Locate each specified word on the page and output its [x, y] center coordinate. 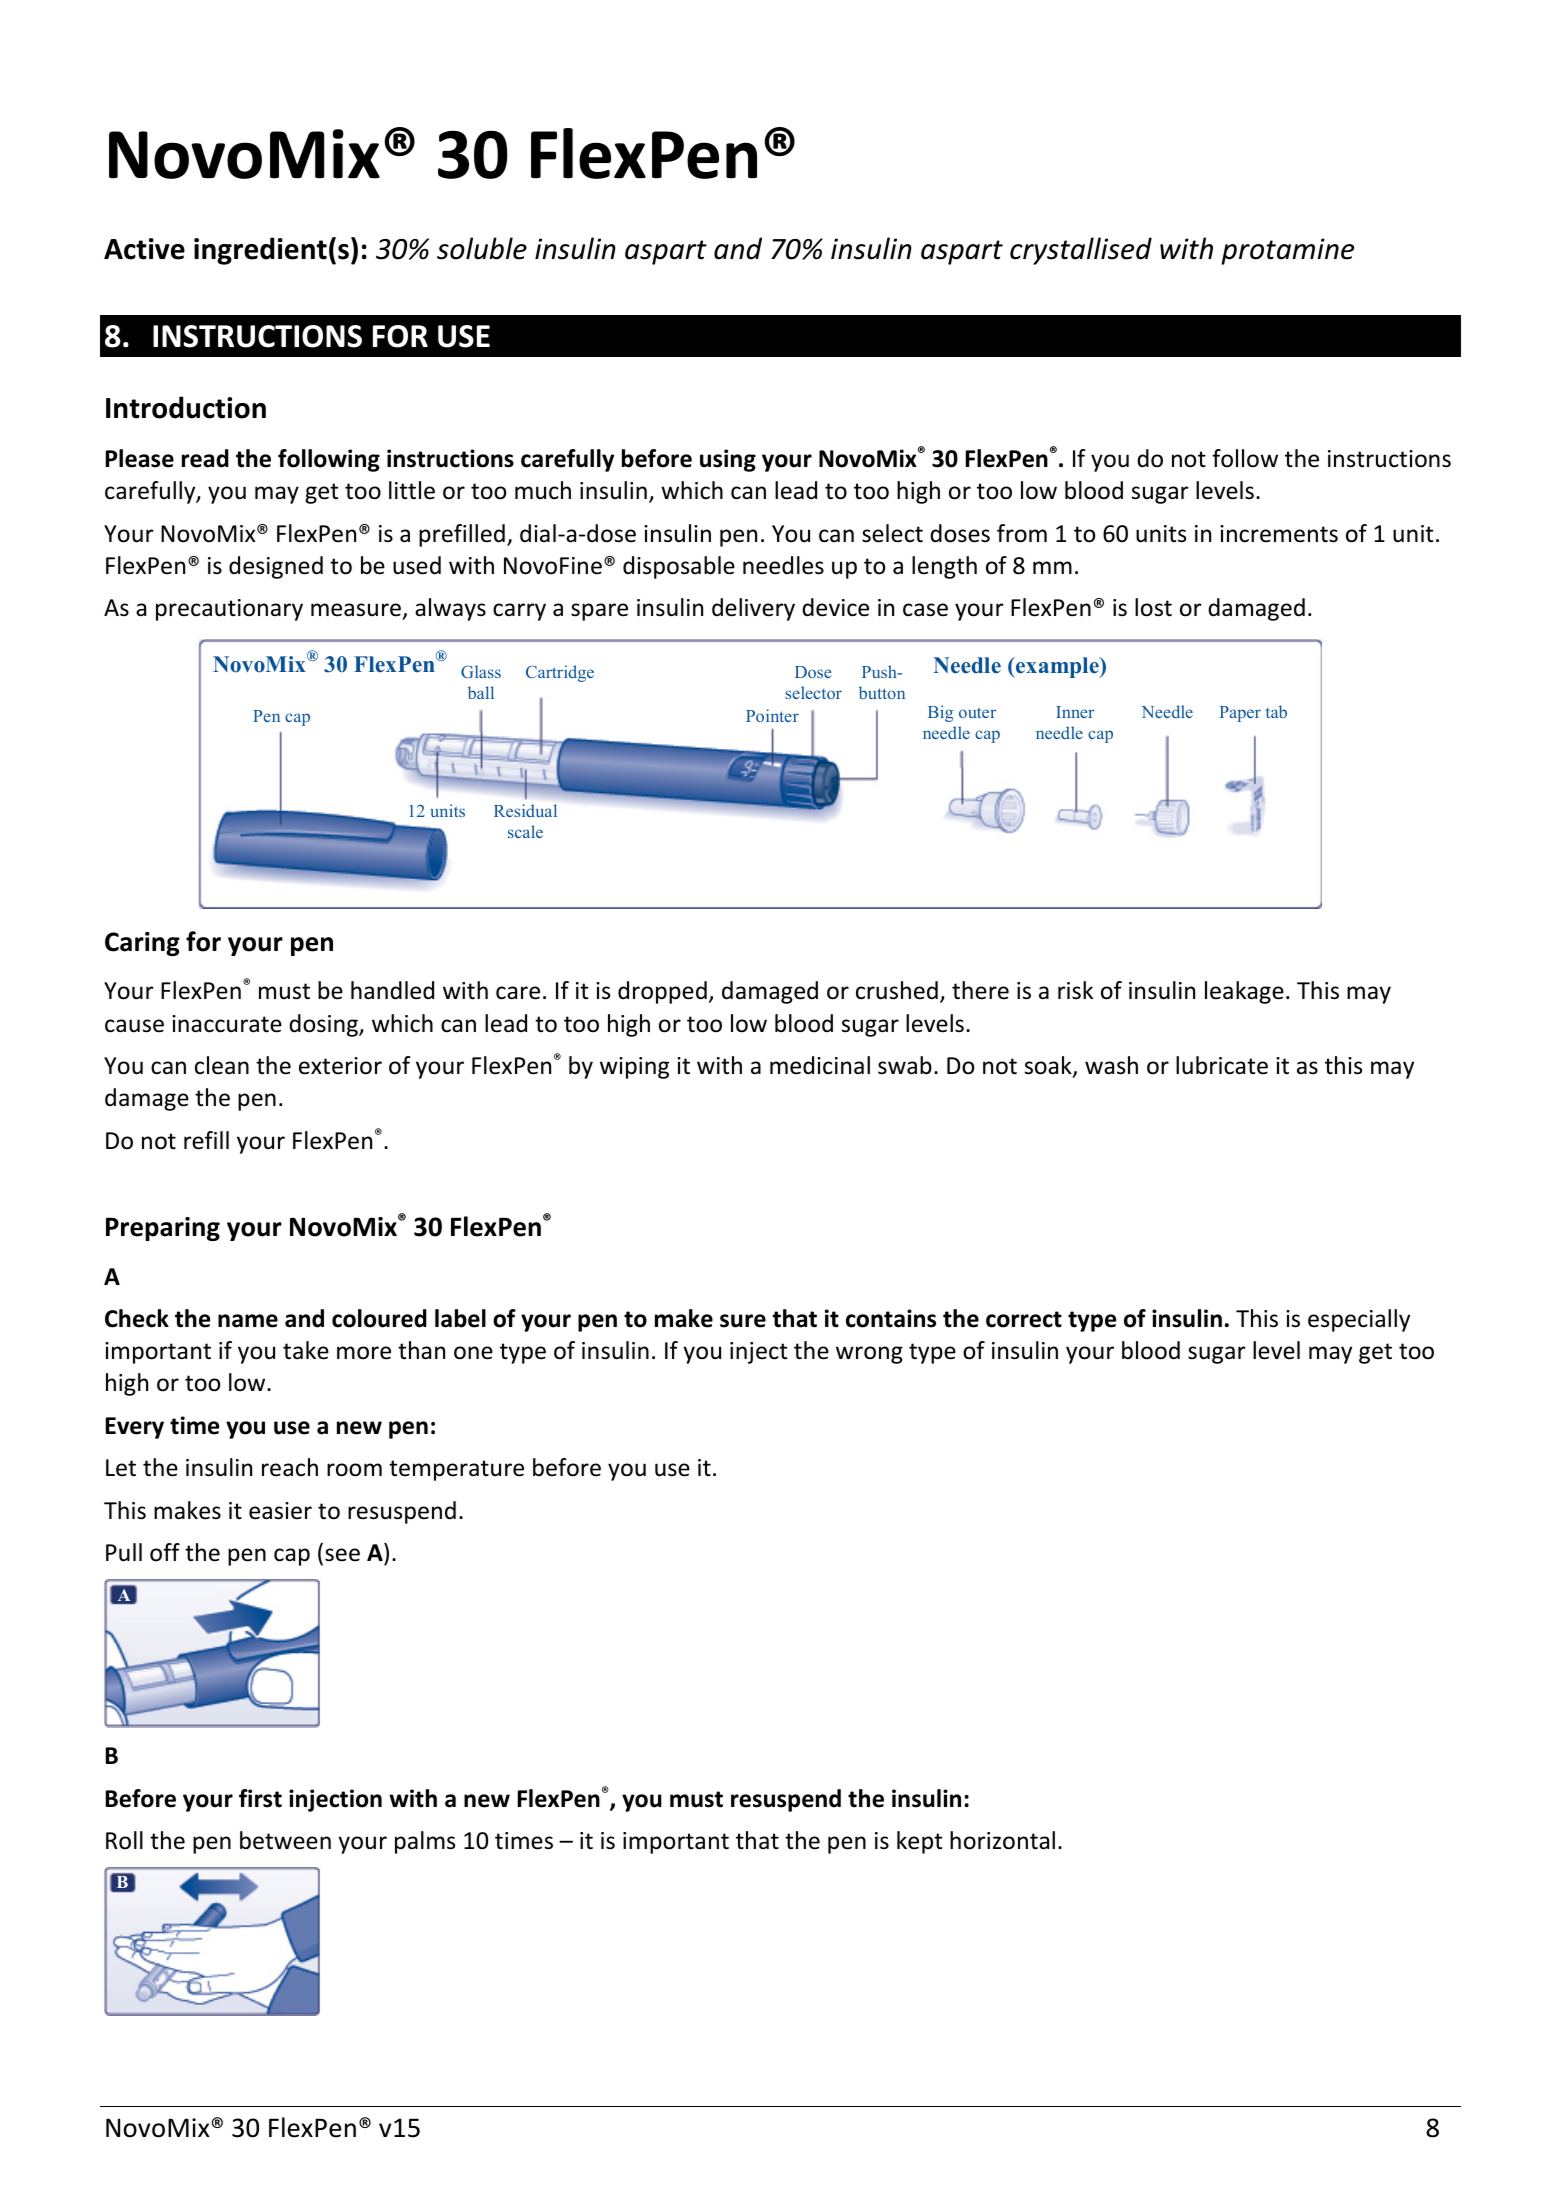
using [728, 460]
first [260, 1798]
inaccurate [227, 1024]
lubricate [1222, 1065]
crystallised [1081, 251]
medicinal [820, 1065]
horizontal [1002, 1840]
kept [919, 1842]
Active [144, 249]
